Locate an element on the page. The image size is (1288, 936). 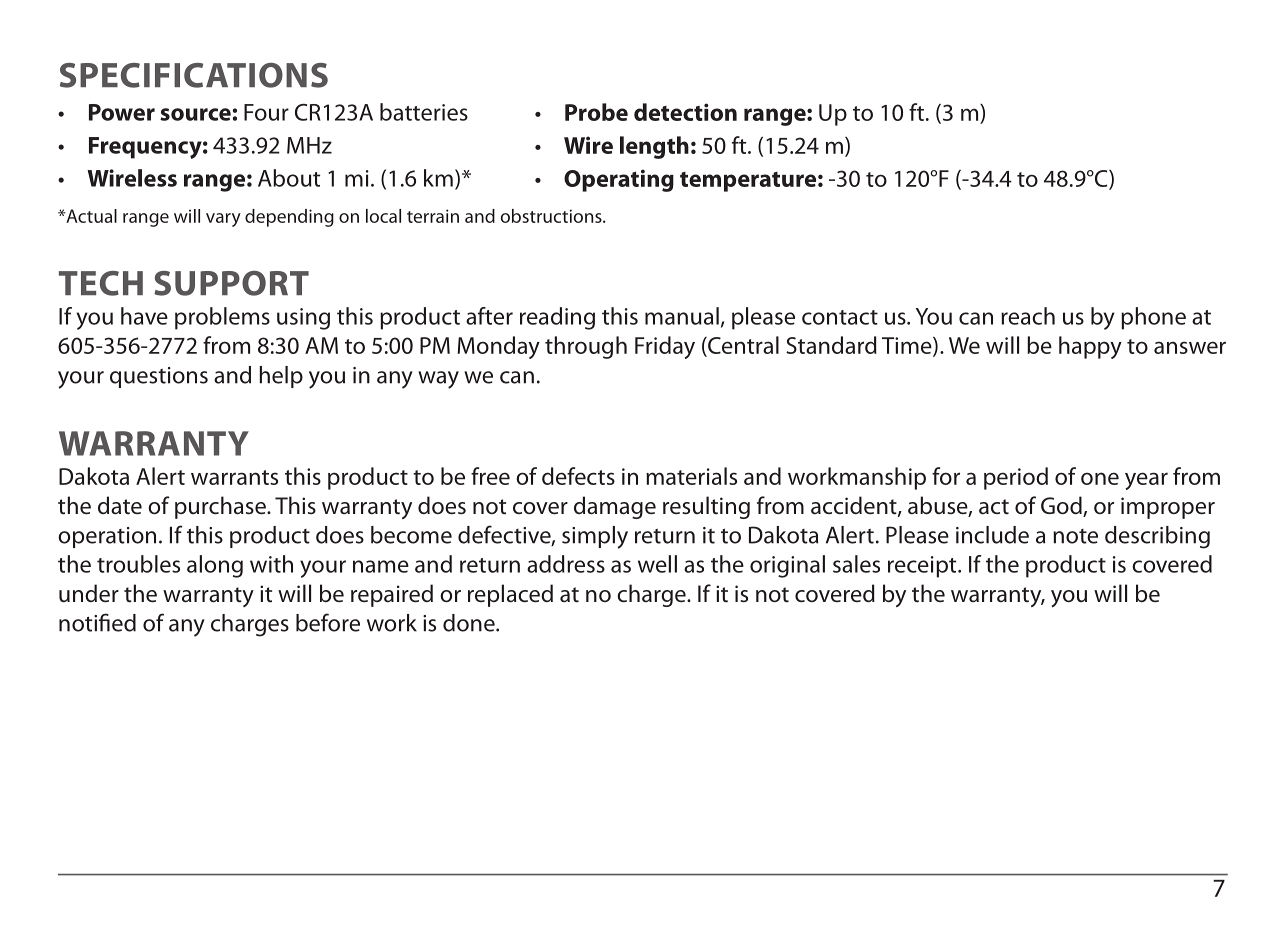
detection is located at coordinates (685, 112).
